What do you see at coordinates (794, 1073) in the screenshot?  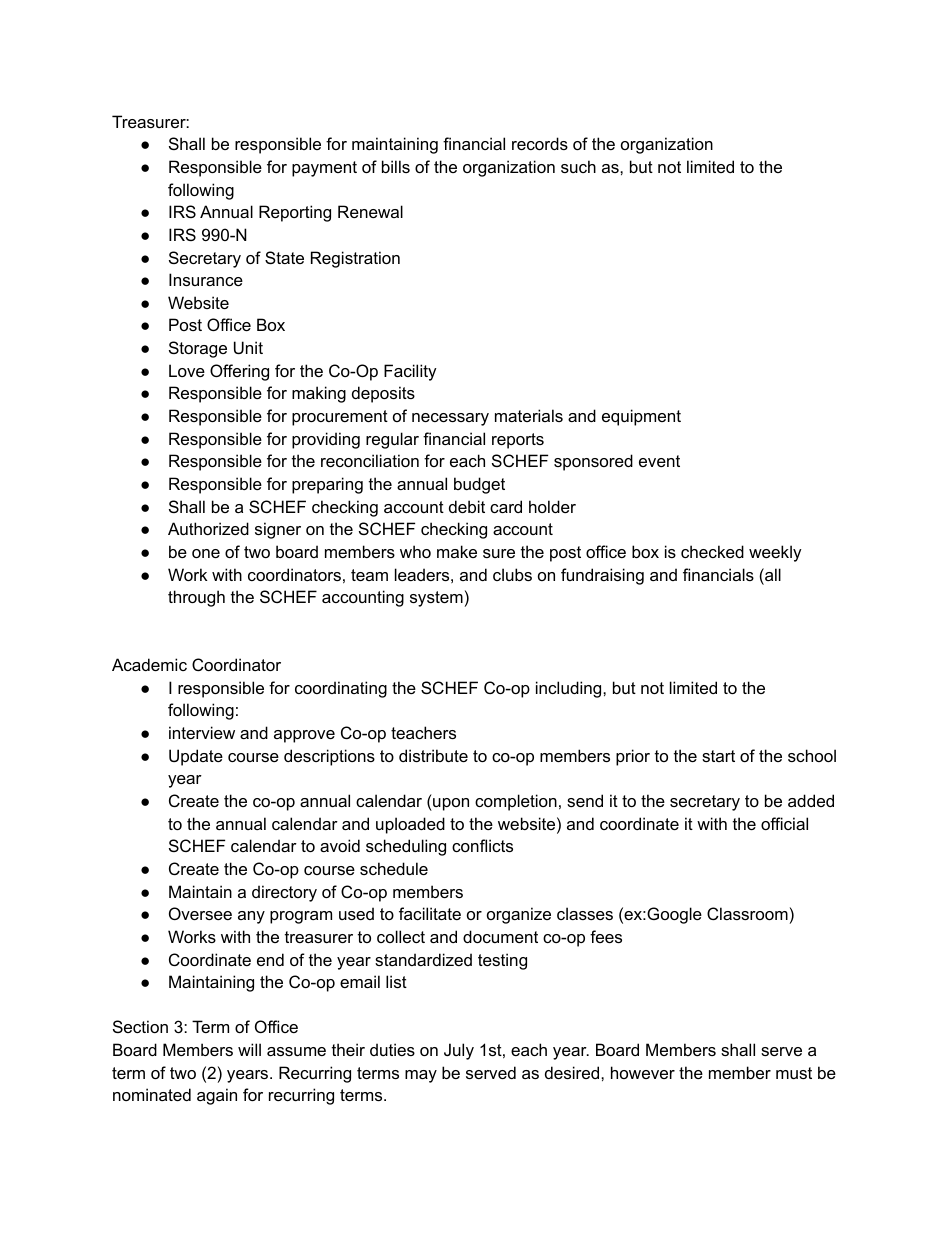 I see `must` at bounding box center [794, 1073].
